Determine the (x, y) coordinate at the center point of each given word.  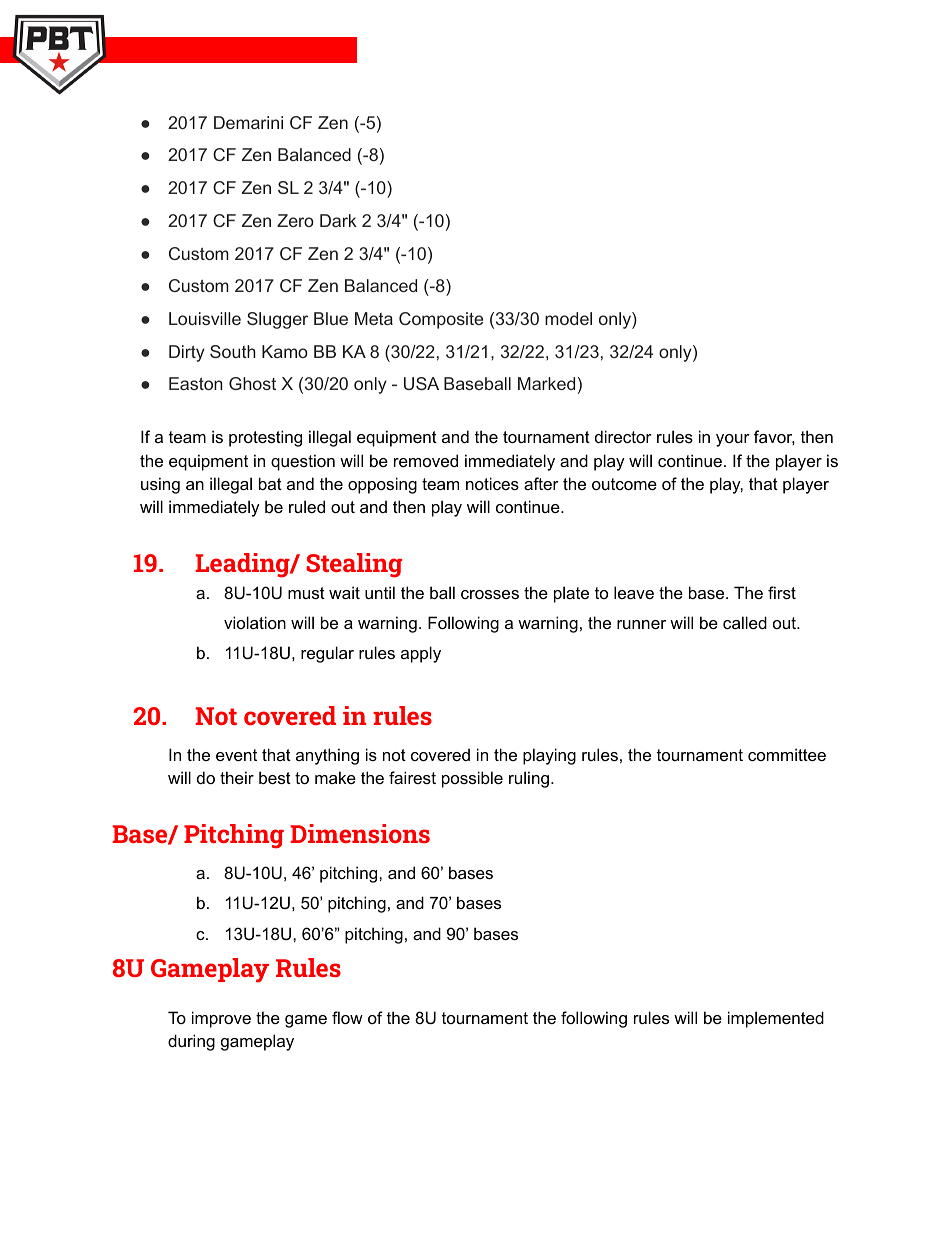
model (568, 318)
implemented (776, 1019)
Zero (295, 220)
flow (347, 1017)
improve (221, 1019)
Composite (441, 320)
